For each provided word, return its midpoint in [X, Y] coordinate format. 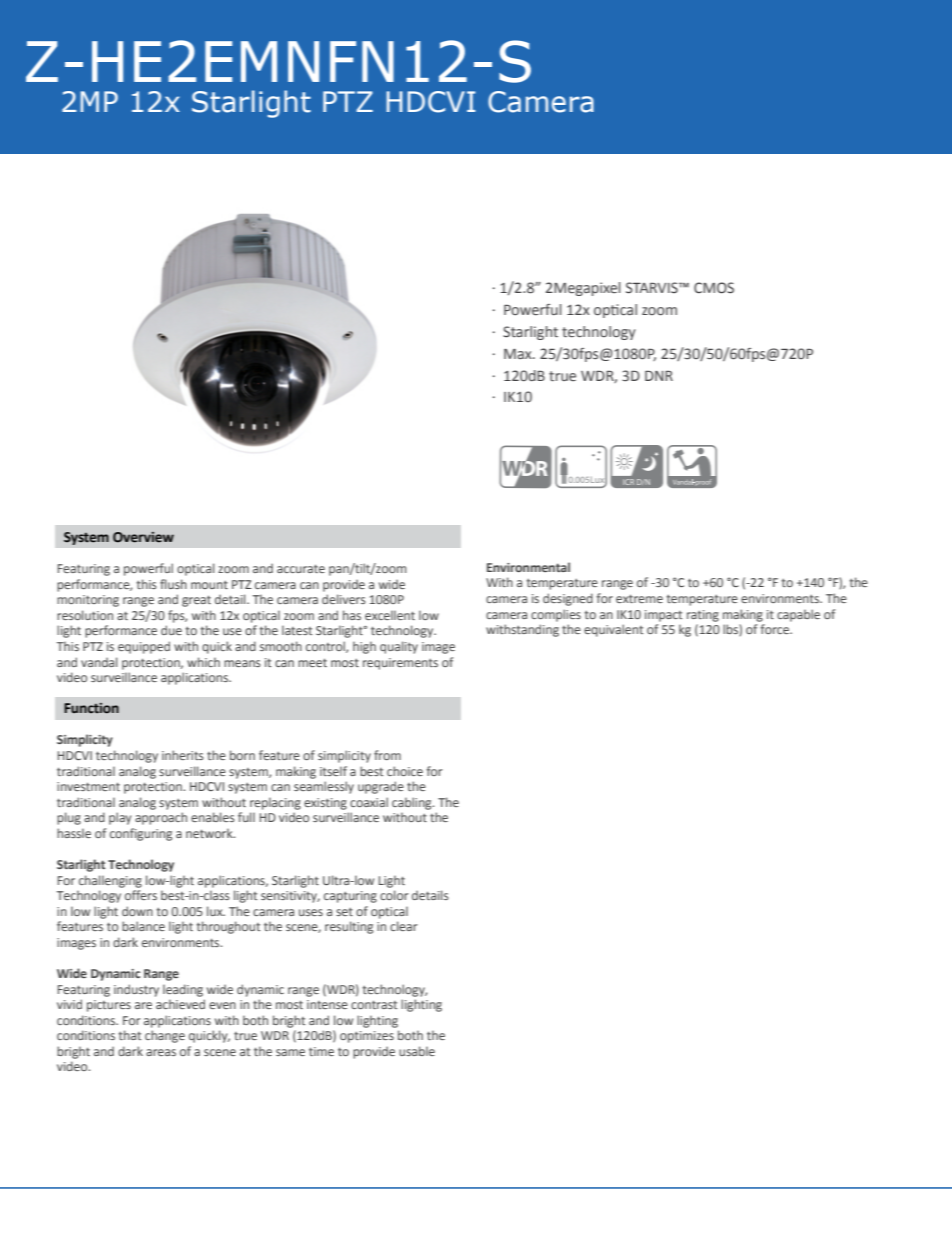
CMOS [714, 288]
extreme [639, 599]
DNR [659, 376]
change [165, 1036]
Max [519, 354]
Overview [143, 537]
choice [405, 771]
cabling [413, 803]
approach [161, 818]
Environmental [528, 567]
